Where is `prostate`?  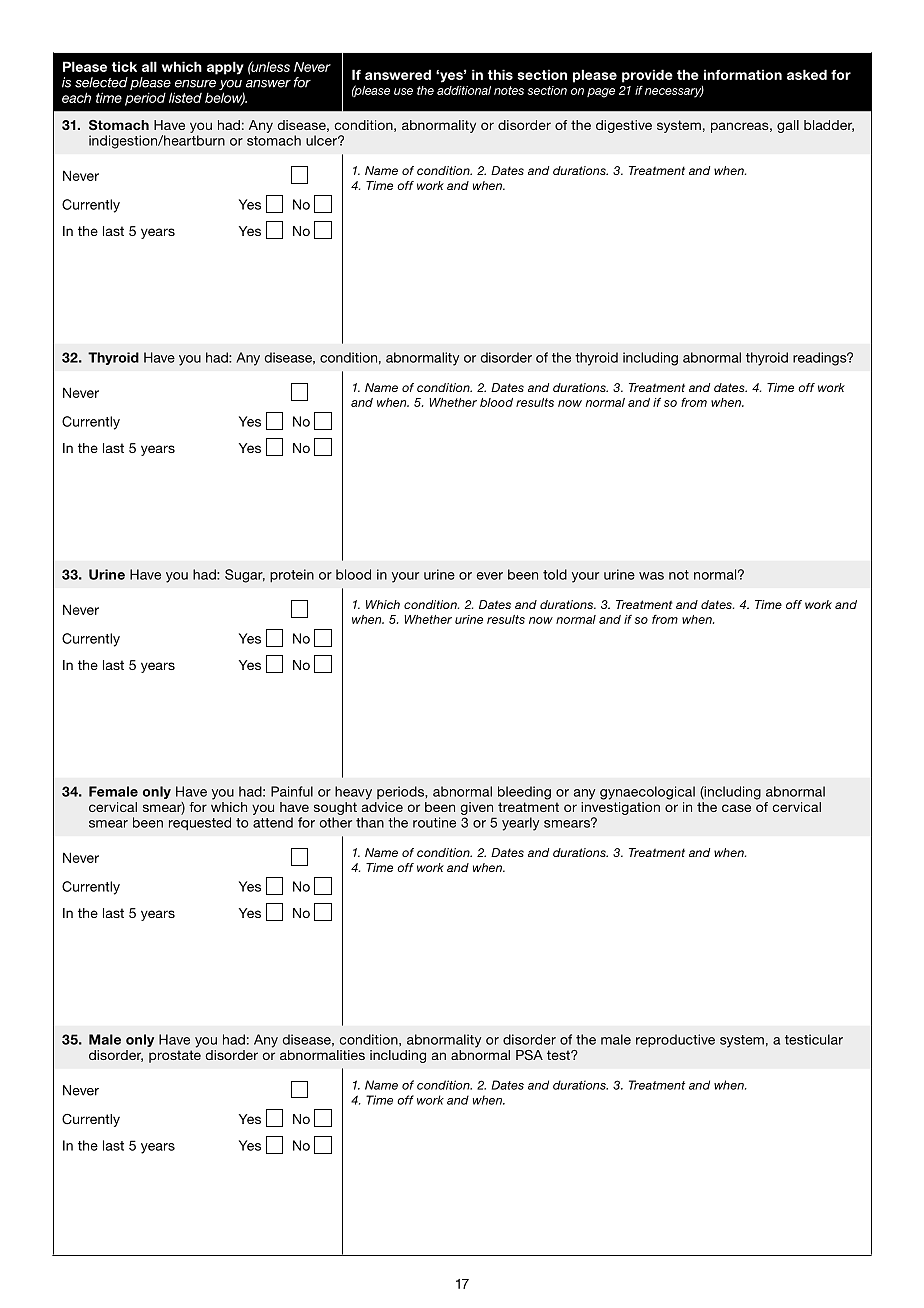 prostate is located at coordinates (175, 1056).
